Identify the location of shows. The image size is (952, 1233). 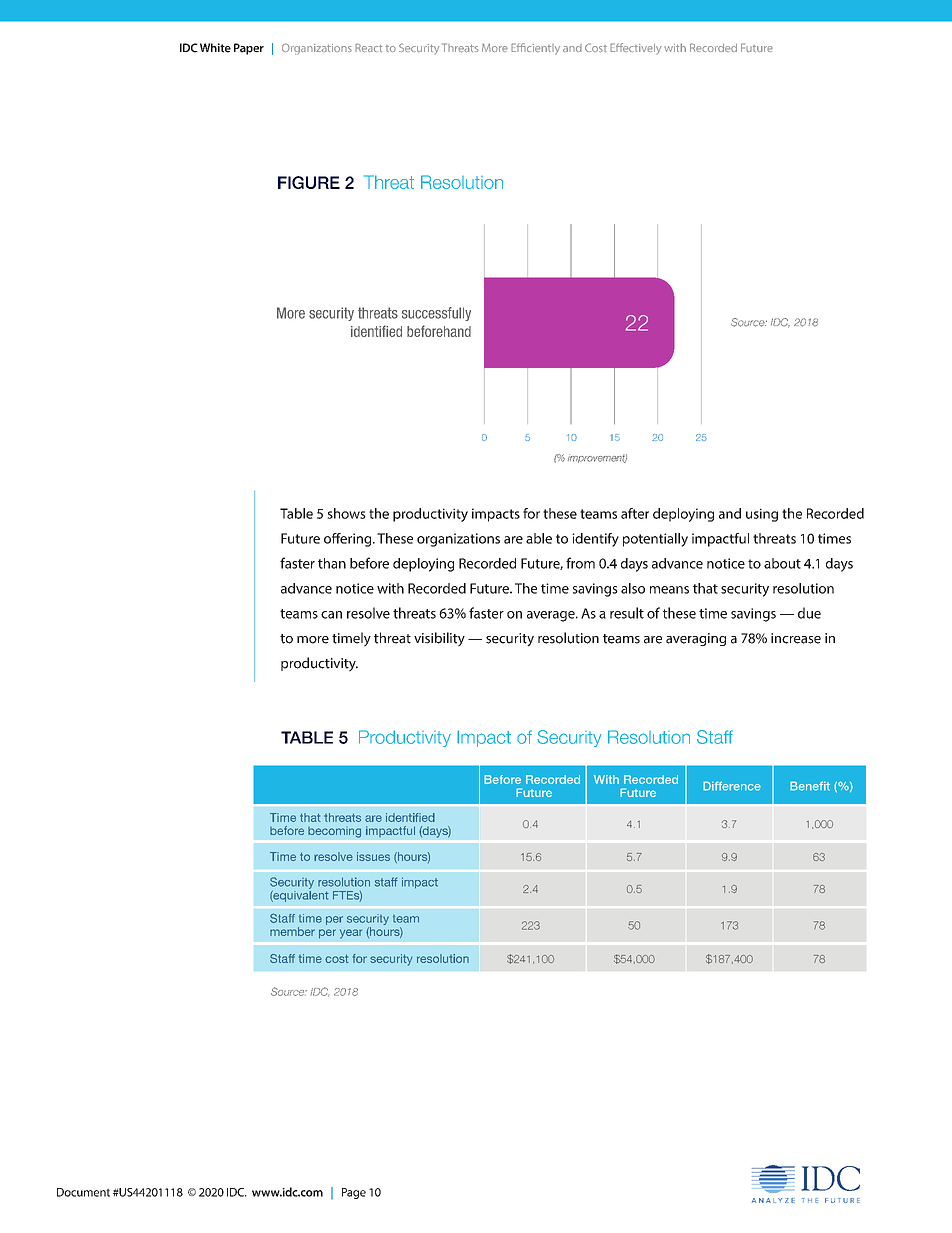
(346, 513).
